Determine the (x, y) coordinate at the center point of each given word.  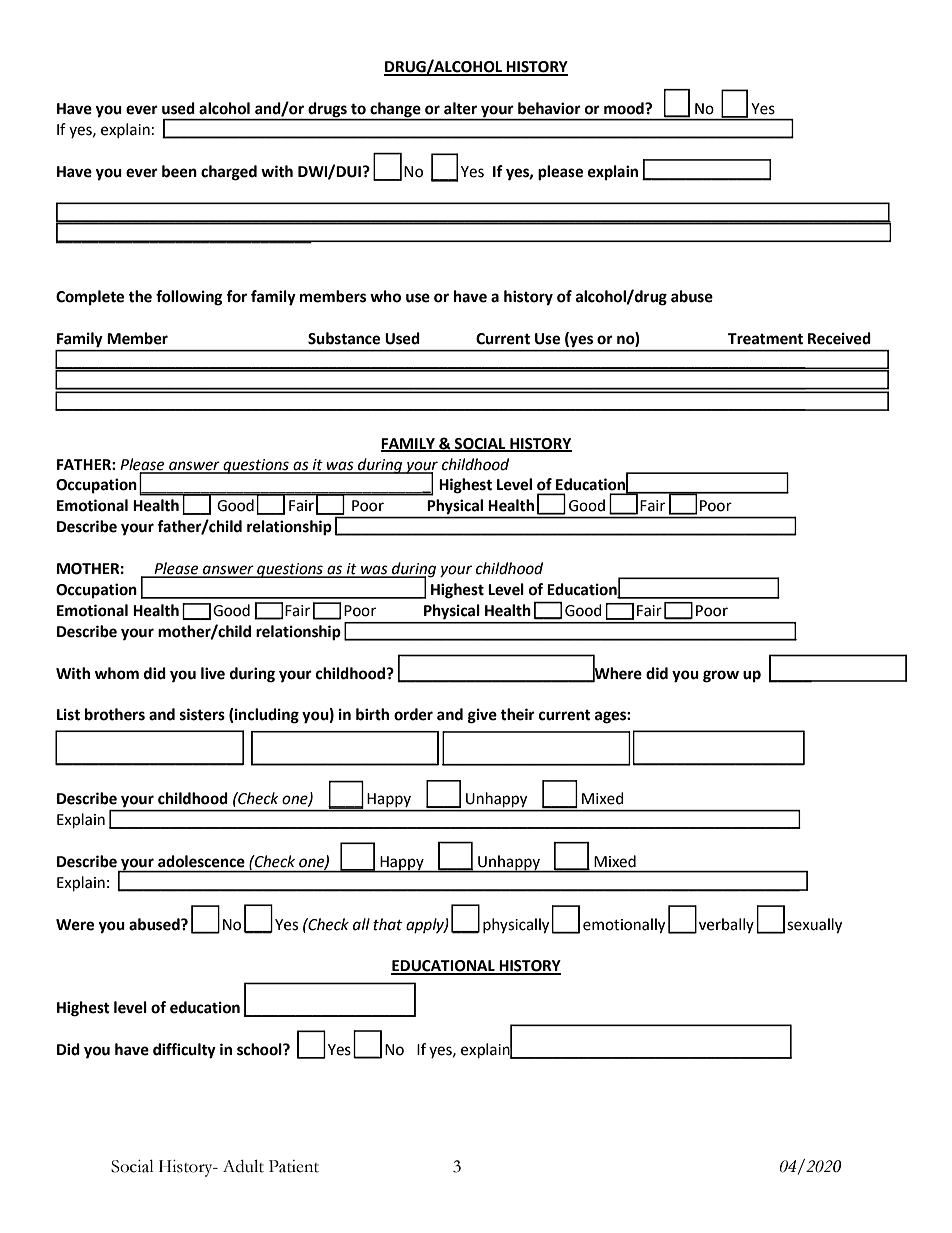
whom (117, 673)
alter (460, 108)
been (179, 171)
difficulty (184, 1051)
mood (625, 108)
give (482, 716)
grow (721, 676)
